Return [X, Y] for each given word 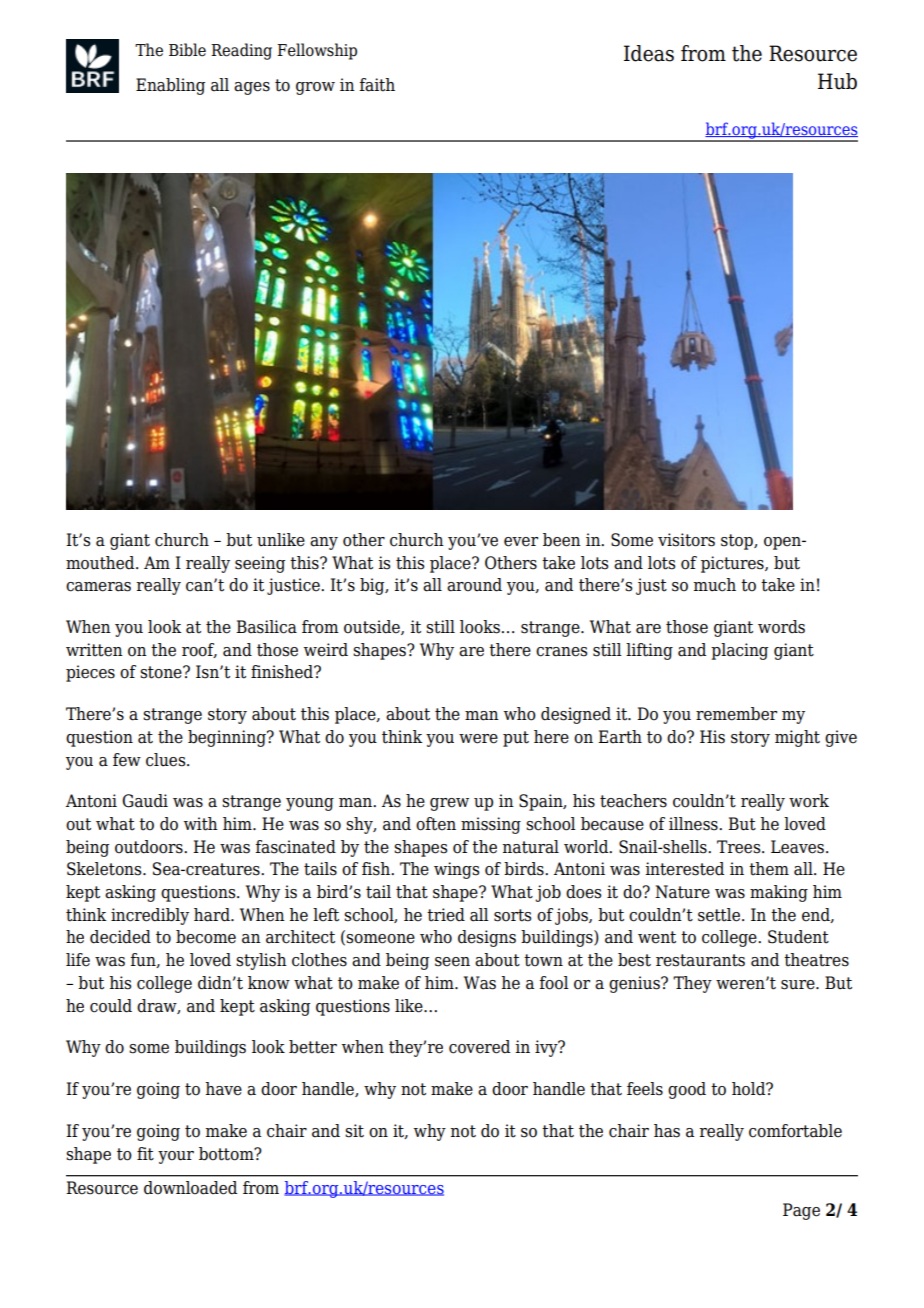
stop [738, 542]
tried [446, 915]
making [779, 893]
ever [521, 542]
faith [377, 85]
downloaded [190, 1188]
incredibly [150, 916]
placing [739, 651]
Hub [837, 81]
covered [479, 1047]
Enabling [170, 86]
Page [801, 1211]
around [474, 585]
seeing [260, 564]
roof [199, 650]
